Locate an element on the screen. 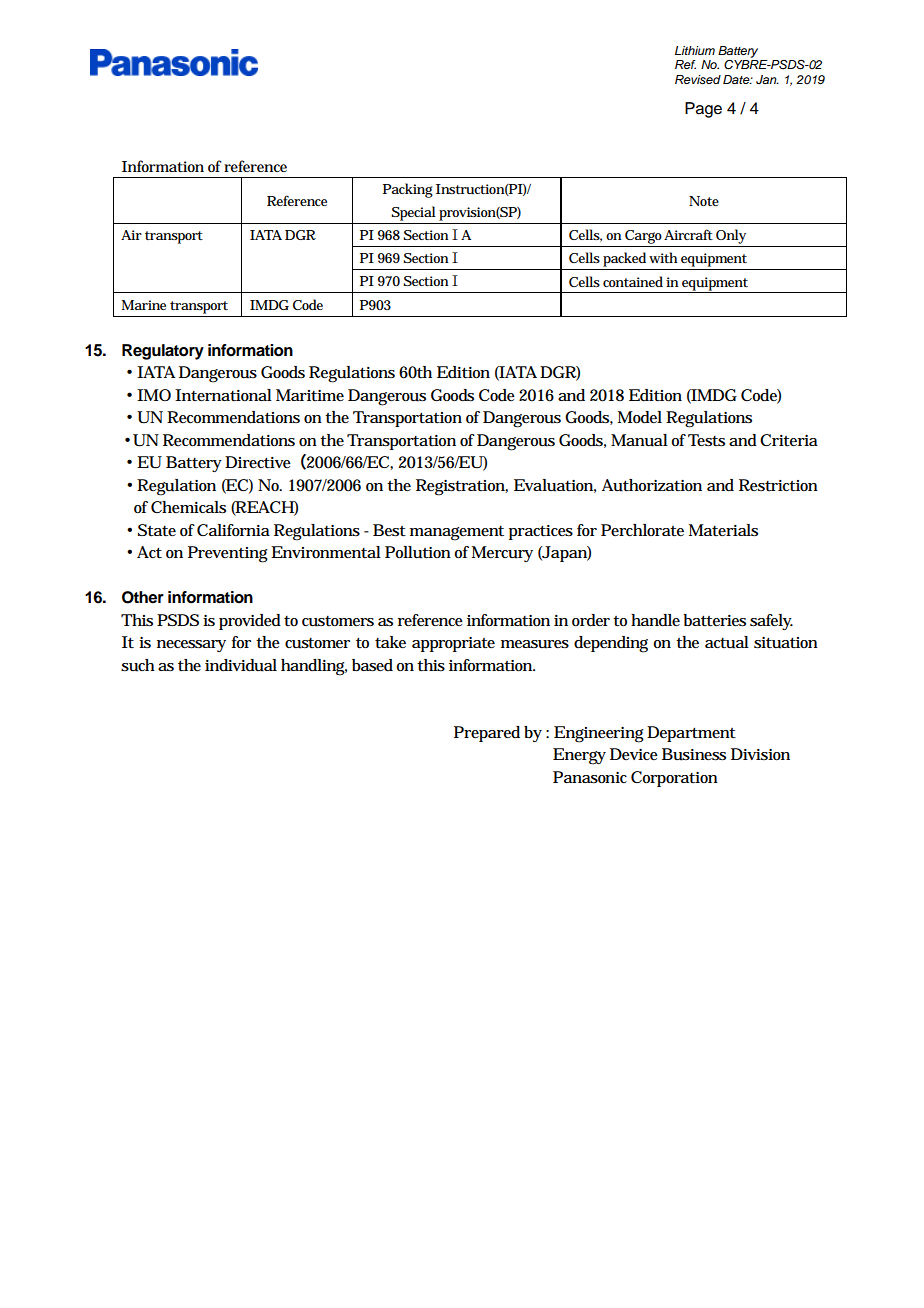 This screenshot has width=924, height=1308. Packing is located at coordinates (408, 190).
